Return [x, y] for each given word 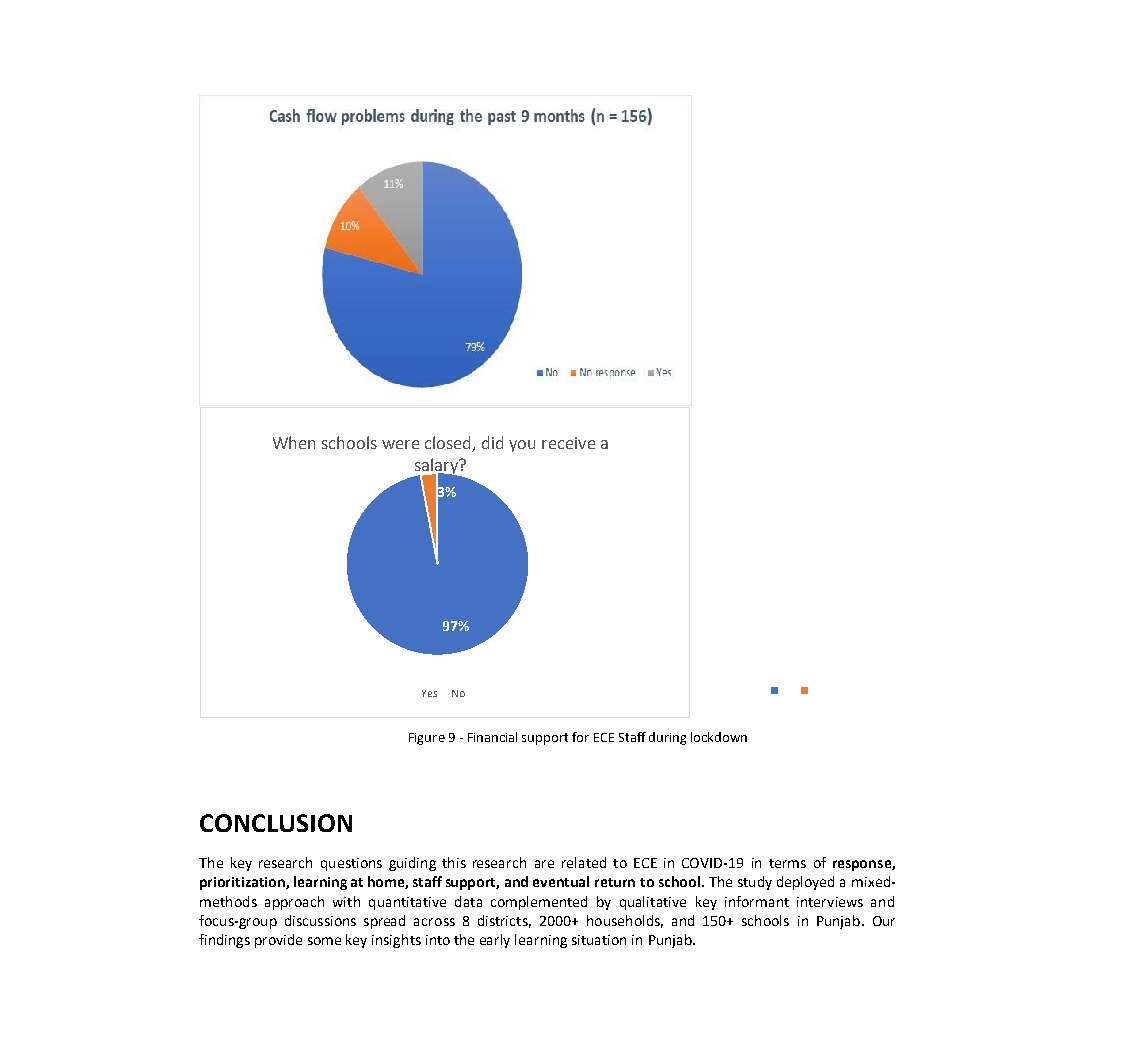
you [522, 446]
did [492, 442]
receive [568, 443]
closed [447, 442]
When [294, 442]
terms [787, 863]
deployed [805, 883]
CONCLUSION [276, 823]
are [544, 864]
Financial [492, 737]
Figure [427, 739]
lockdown [719, 737]
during [667, 738]
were [400, 444]
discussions [320, 920]
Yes [429, 693]
